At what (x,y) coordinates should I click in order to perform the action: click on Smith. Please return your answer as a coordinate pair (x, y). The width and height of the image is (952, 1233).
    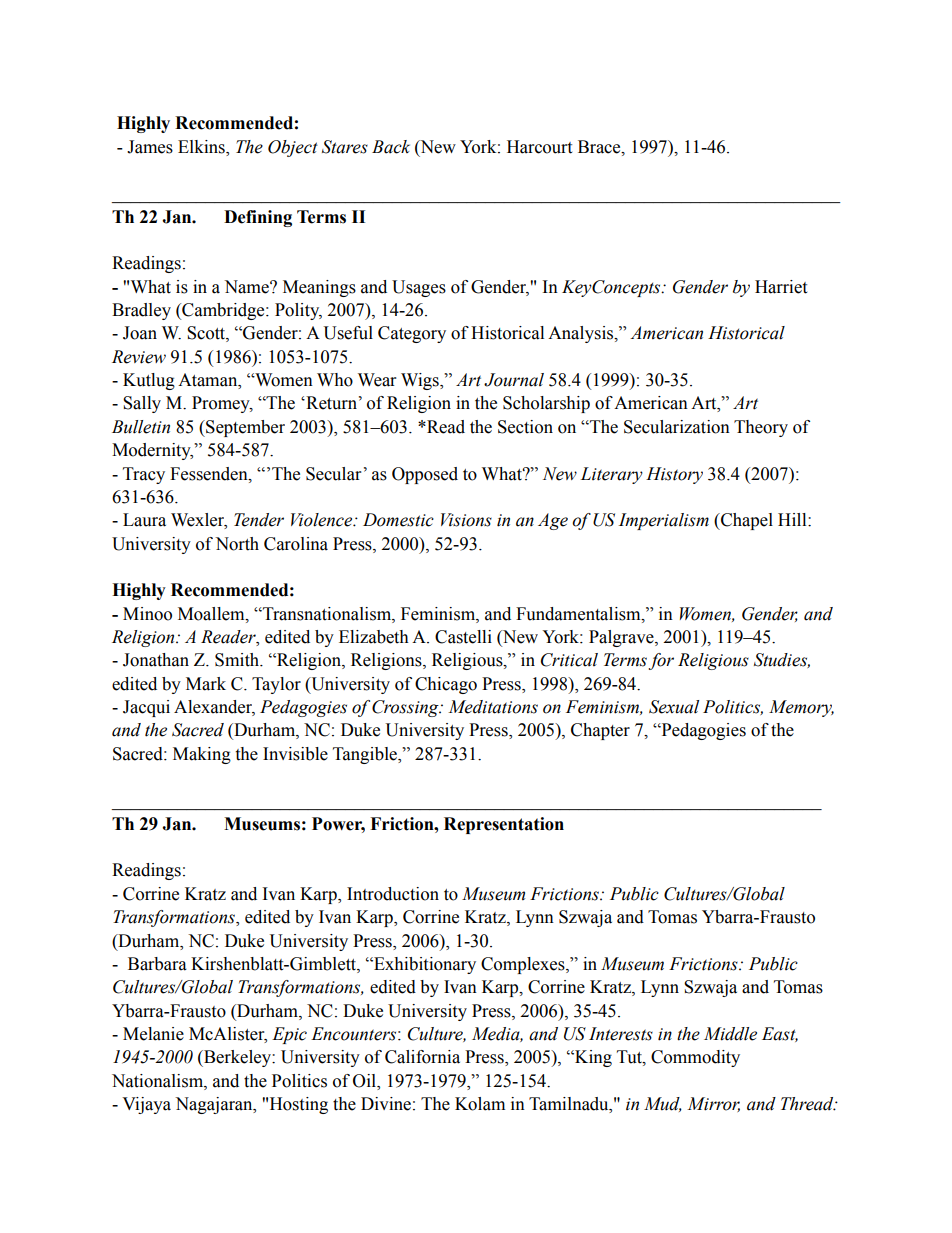
    Looking at the image, I should click on (238, 660).
